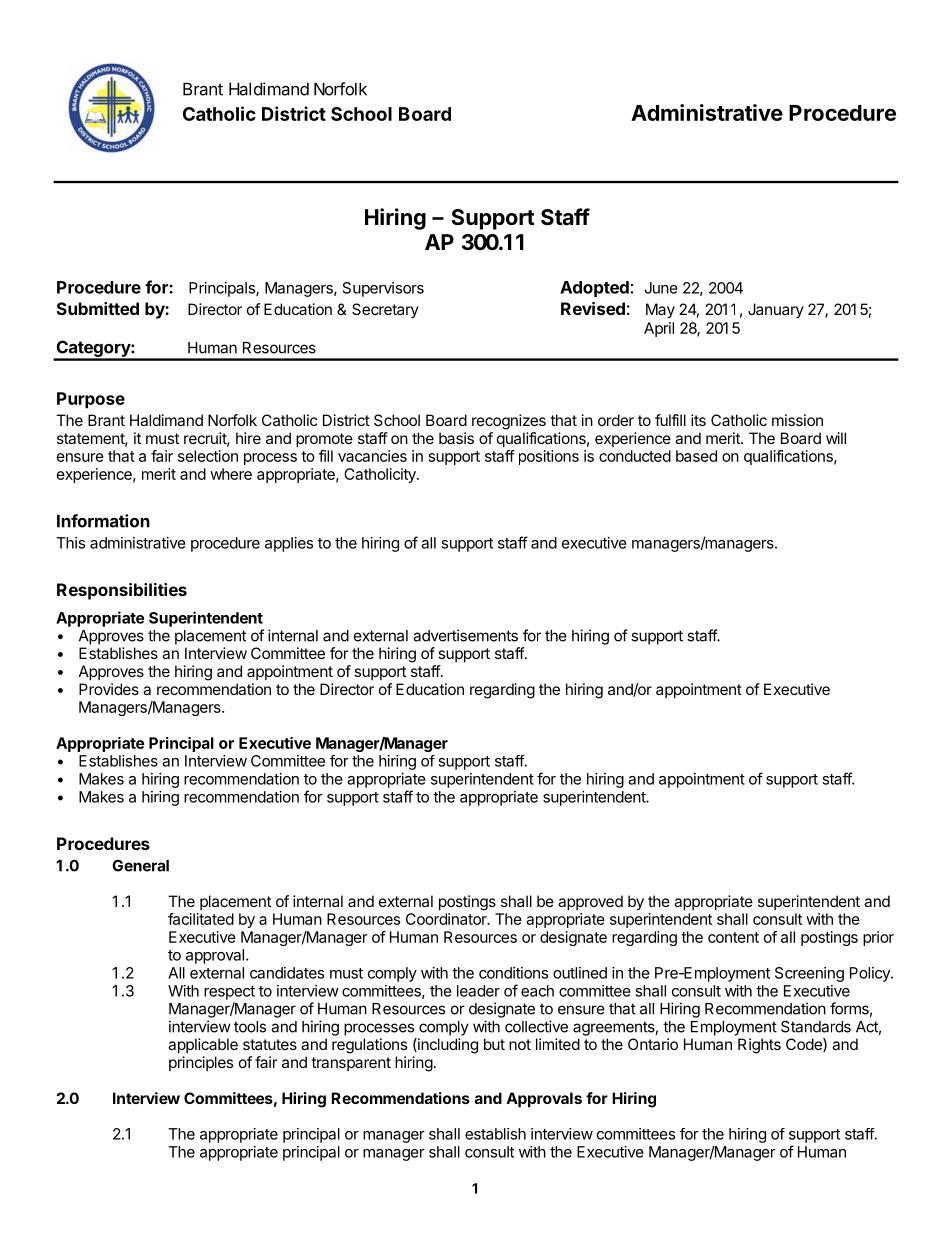  I want to click on Responsibilities, so click(122, 591).
